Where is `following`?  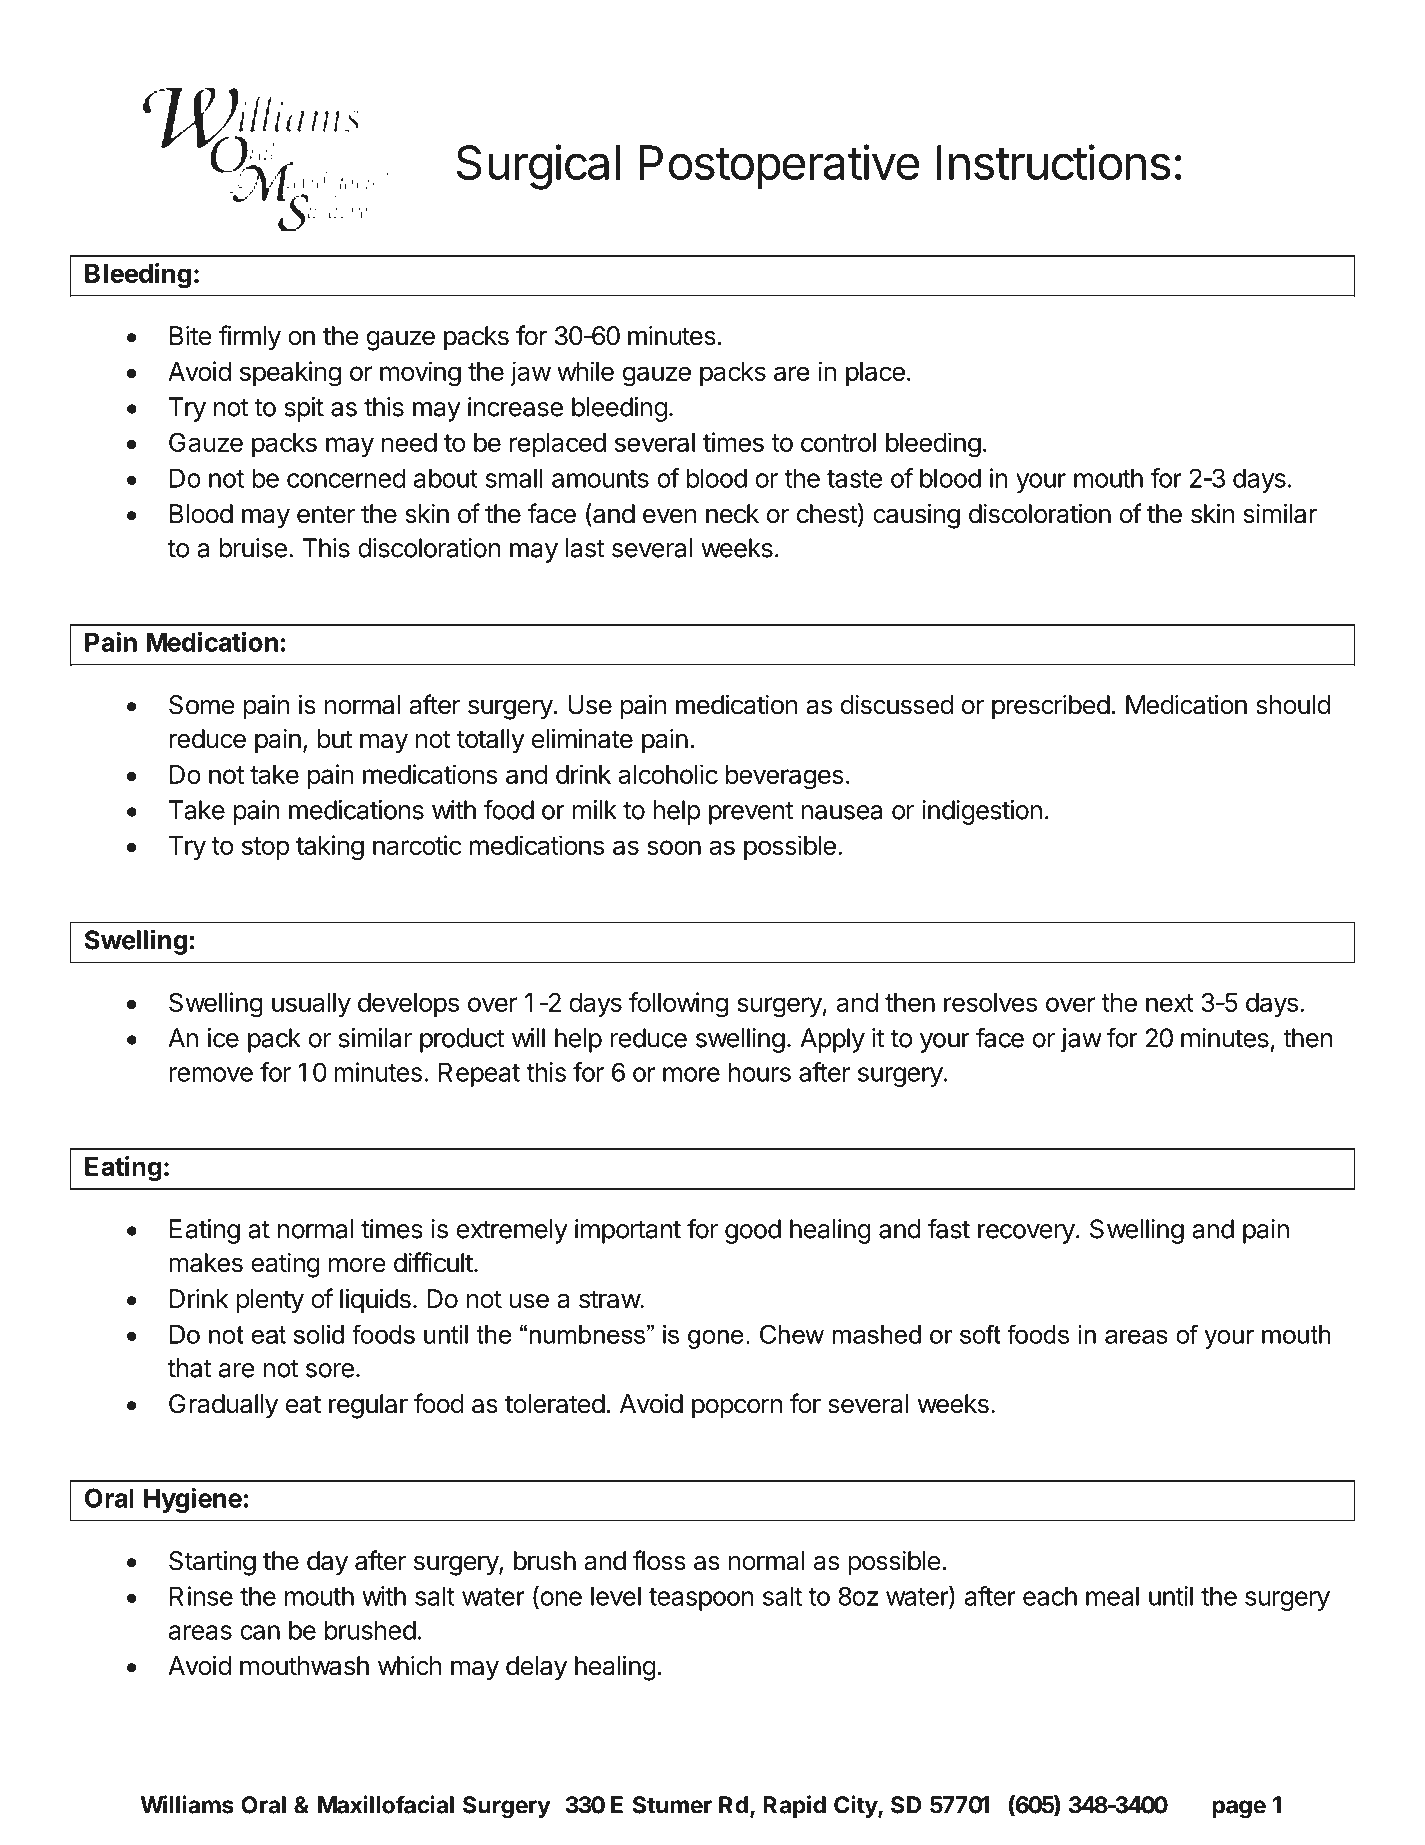 following is located at coordinates (678, 1005).
